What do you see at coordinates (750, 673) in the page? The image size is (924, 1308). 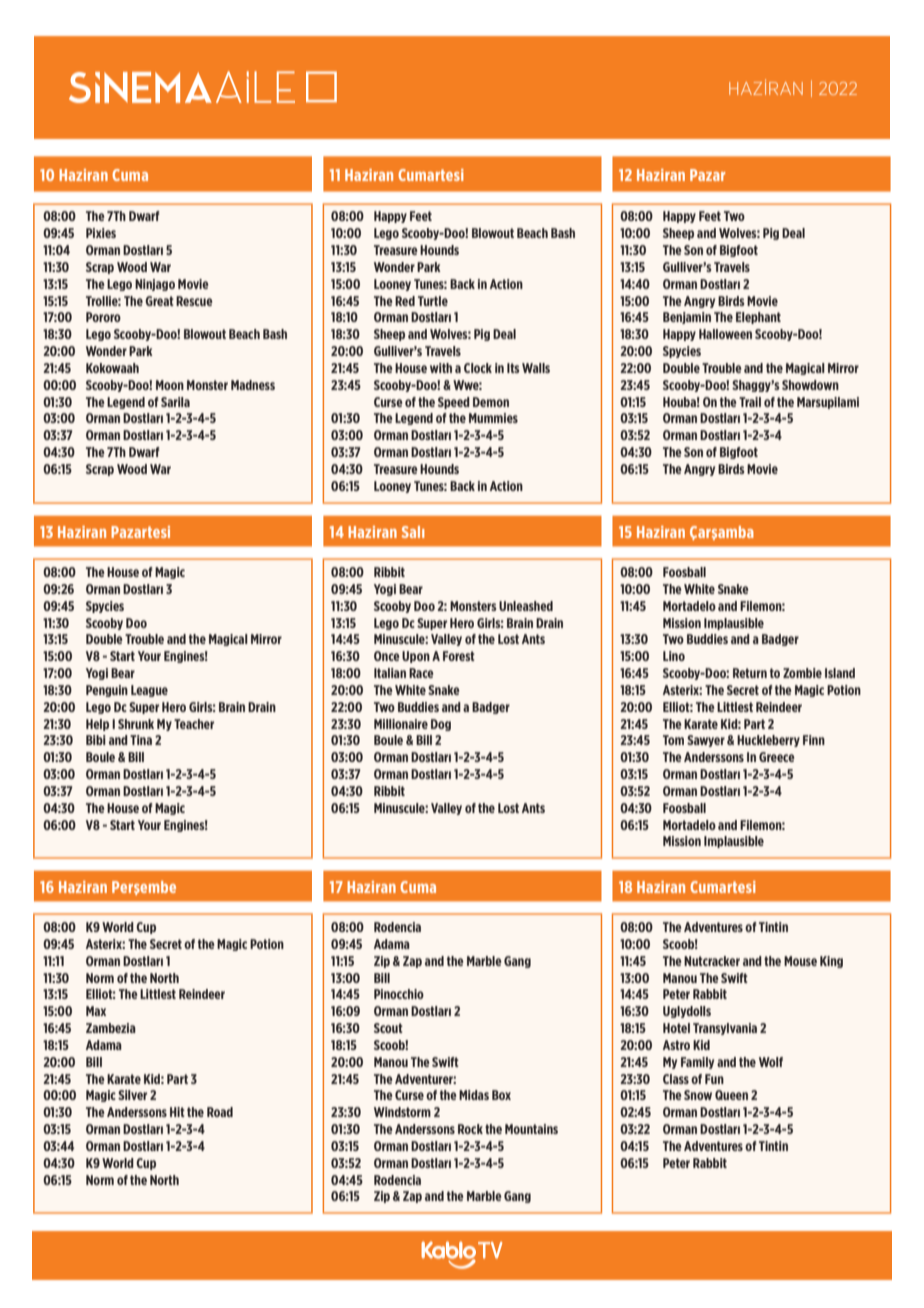 I see `Return` at bounding box center [750, 673].
